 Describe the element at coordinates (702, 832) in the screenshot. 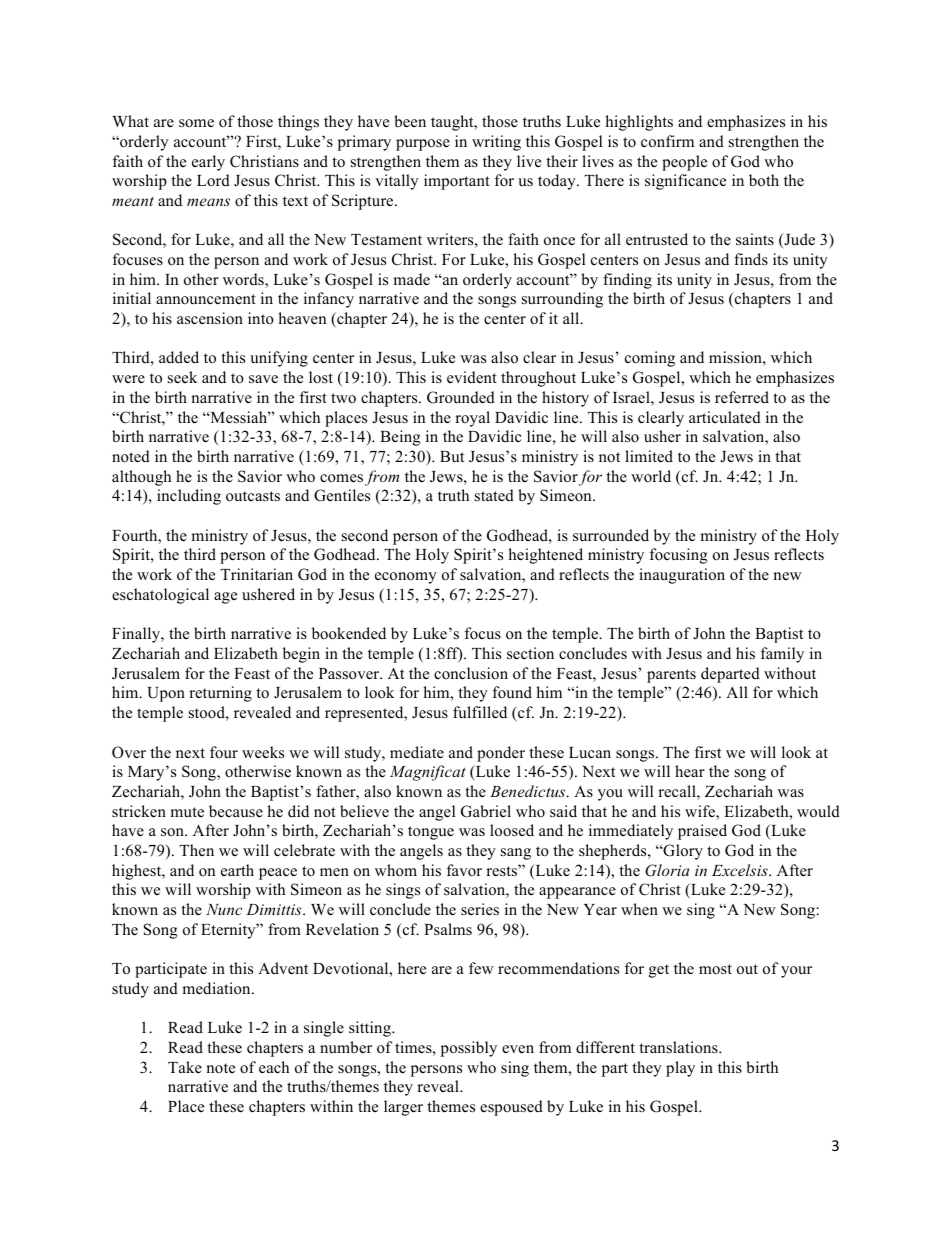

I see `praised` at that location.
